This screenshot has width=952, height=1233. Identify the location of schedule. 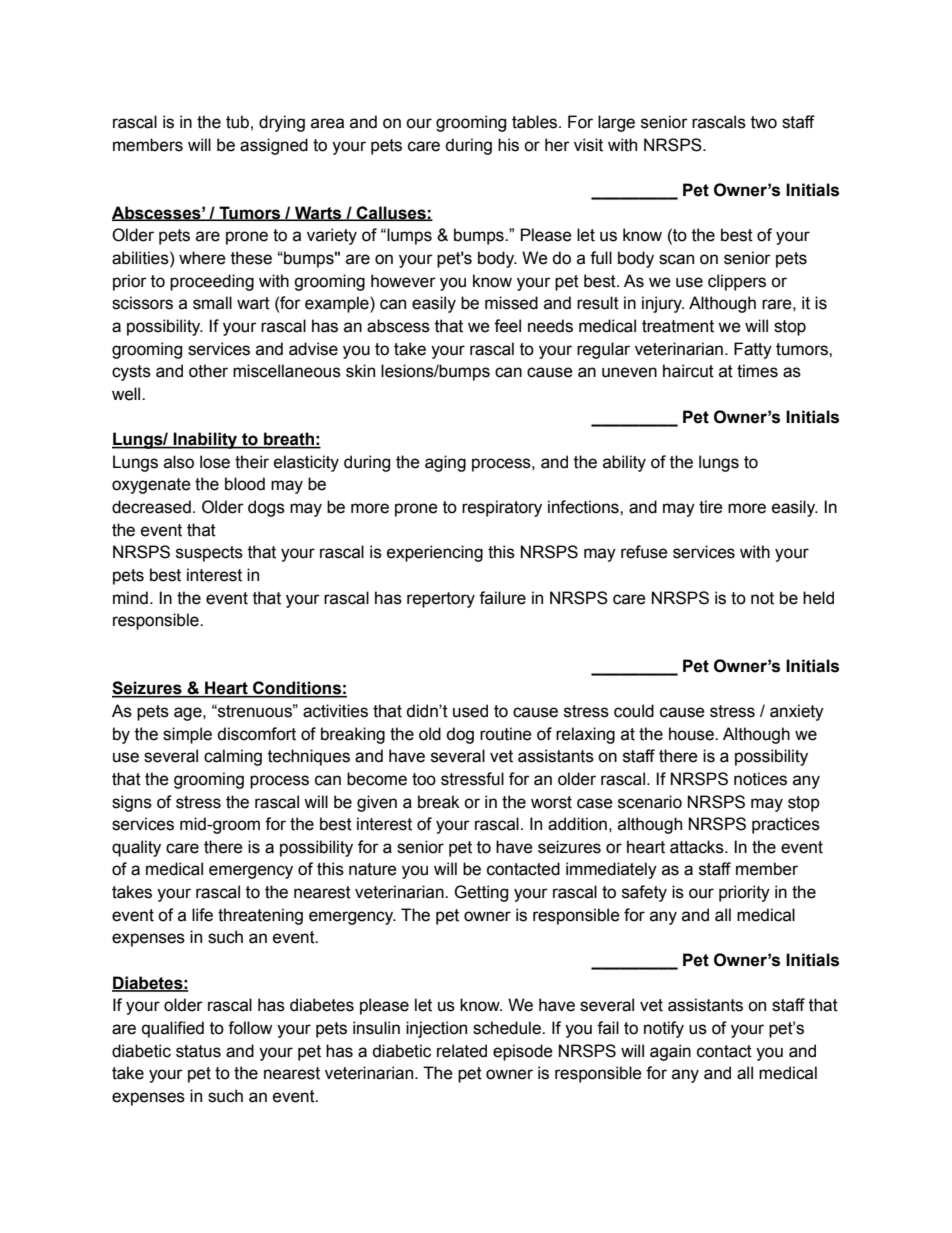
(508, 1028).
